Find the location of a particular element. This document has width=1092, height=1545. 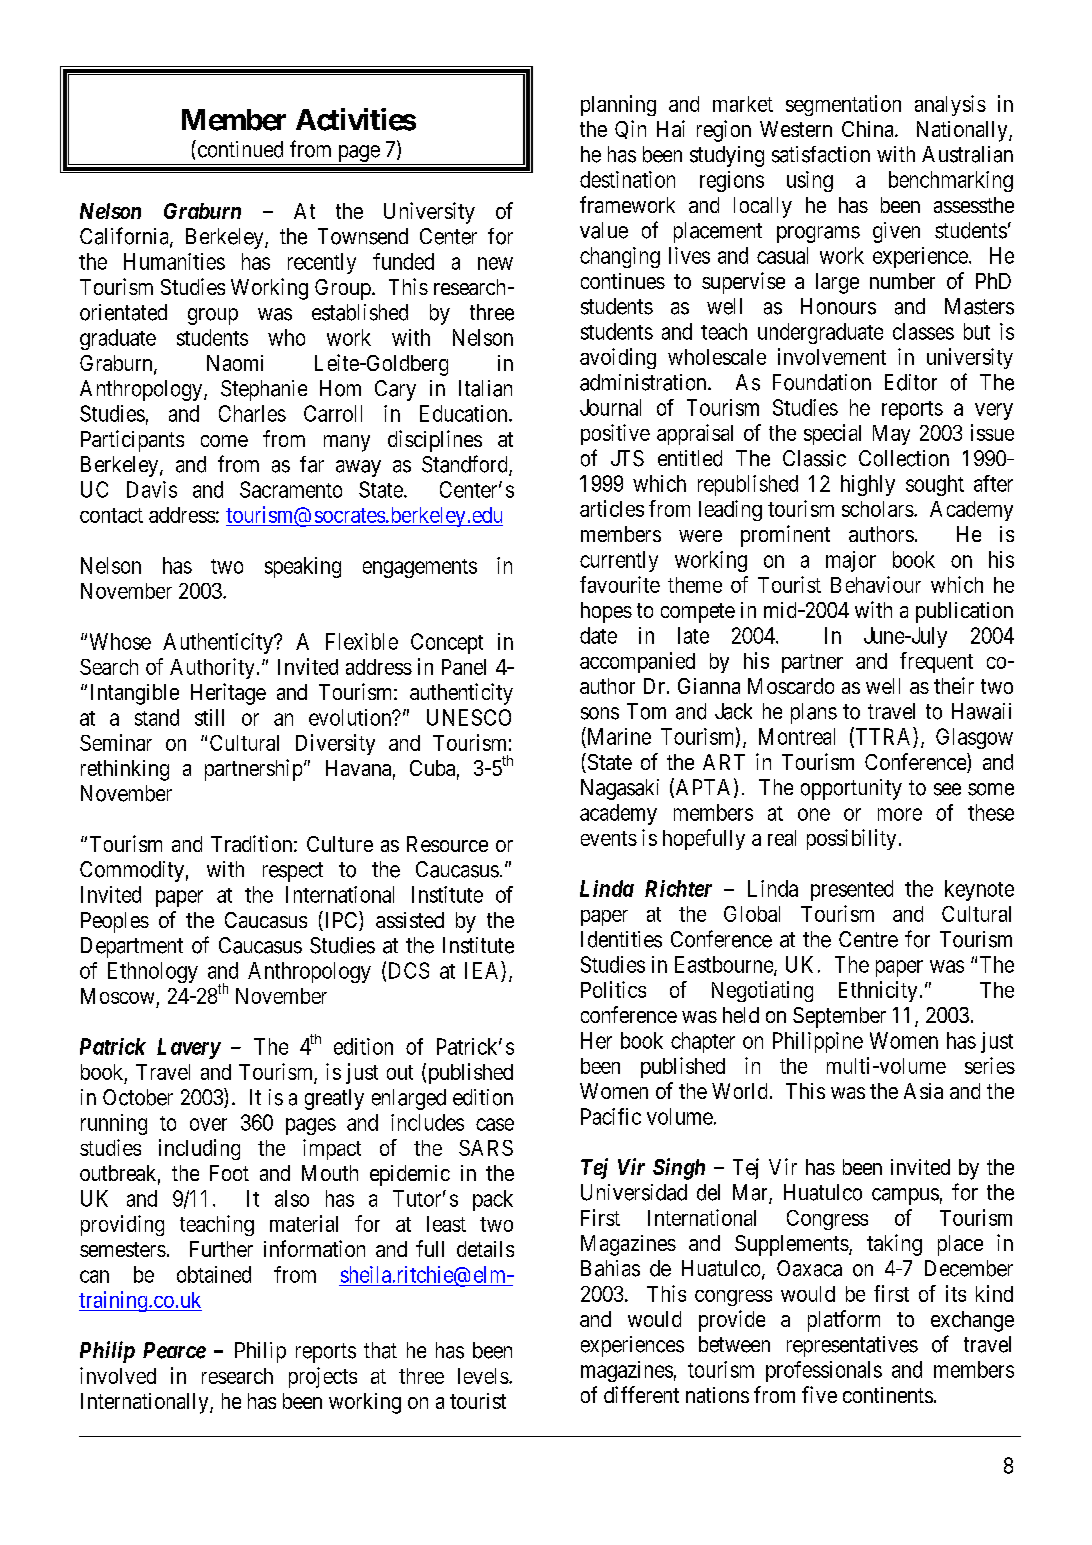

China is located at coordinates (869, 129).
